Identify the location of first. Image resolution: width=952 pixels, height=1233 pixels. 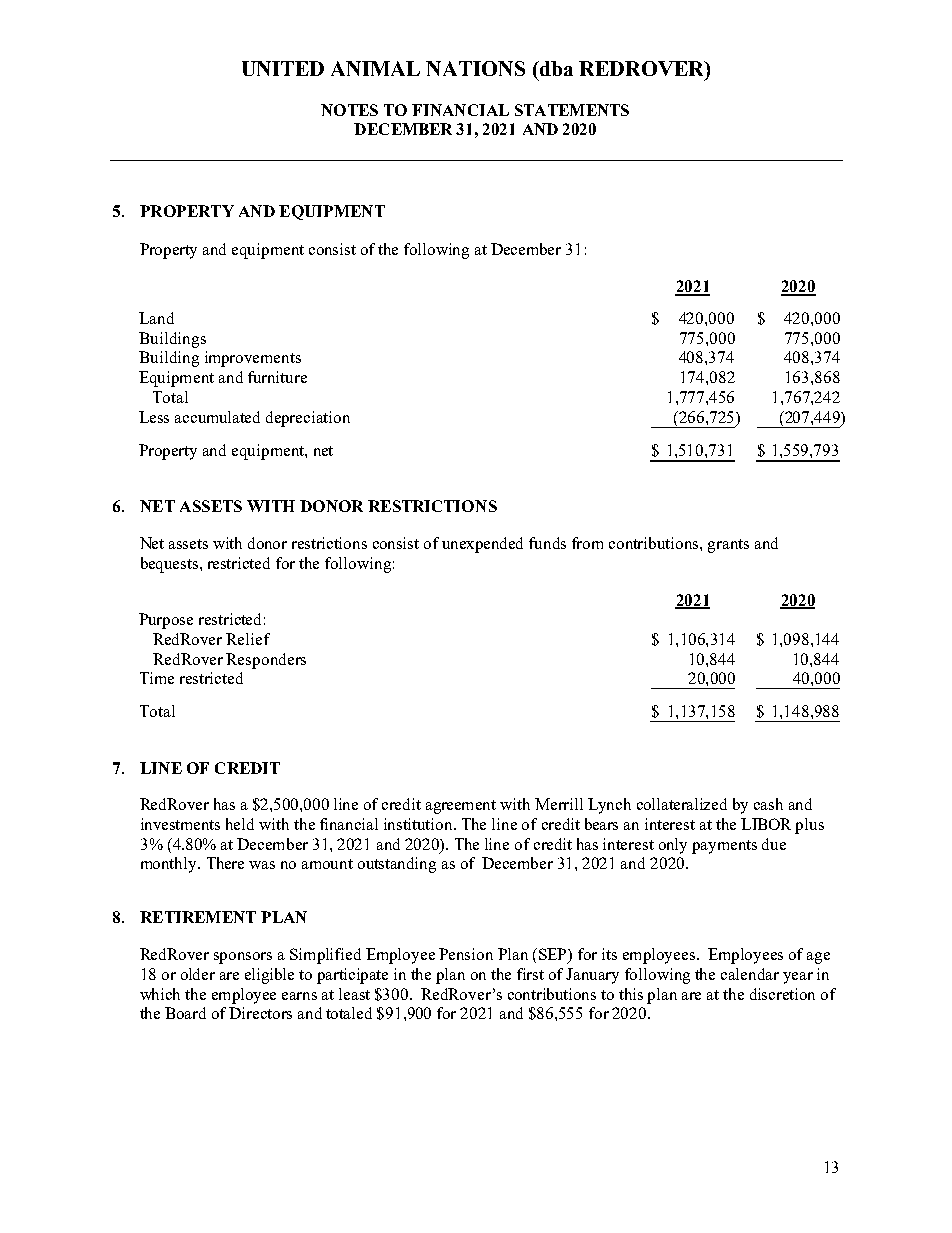
(530, 974).
